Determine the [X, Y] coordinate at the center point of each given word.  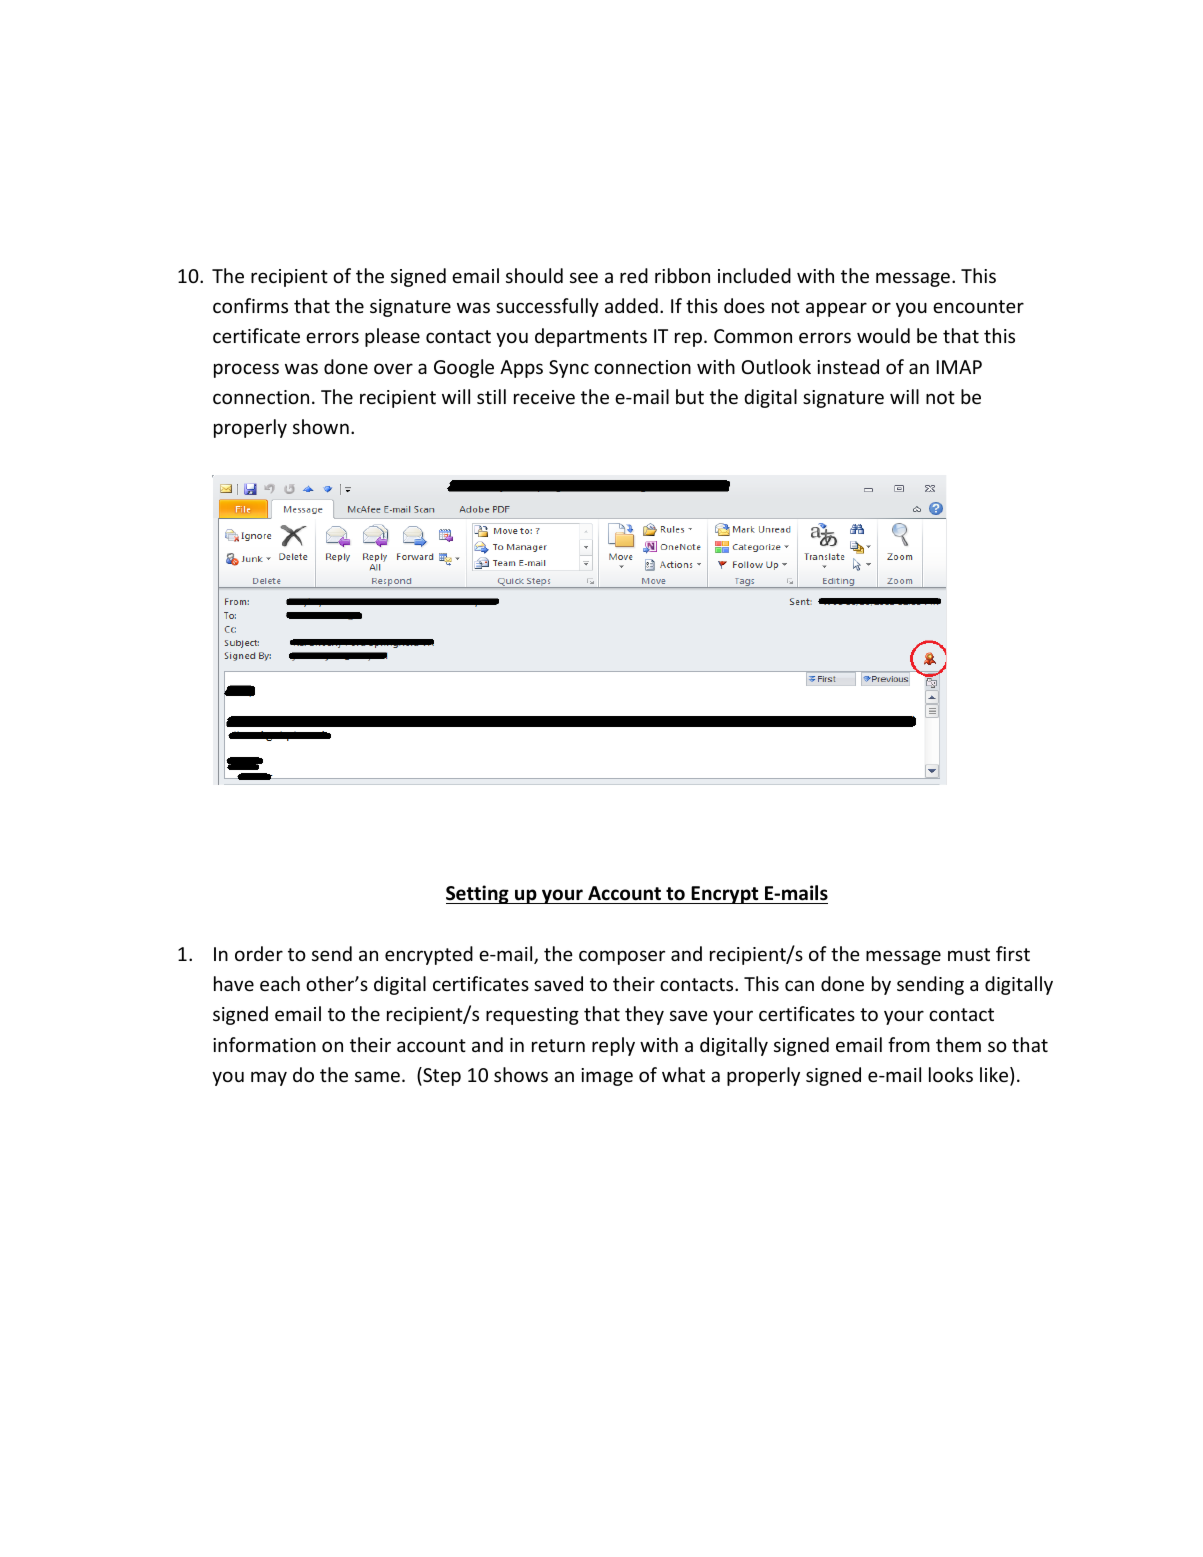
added [631, 305]
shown [321, 426]
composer [622, 957]
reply [613, 1046]
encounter [978, 306]
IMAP [959, 367]
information [264, 1044]
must [969, 954]
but [690, 396]
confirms [250, 305]
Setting [478, 894]
